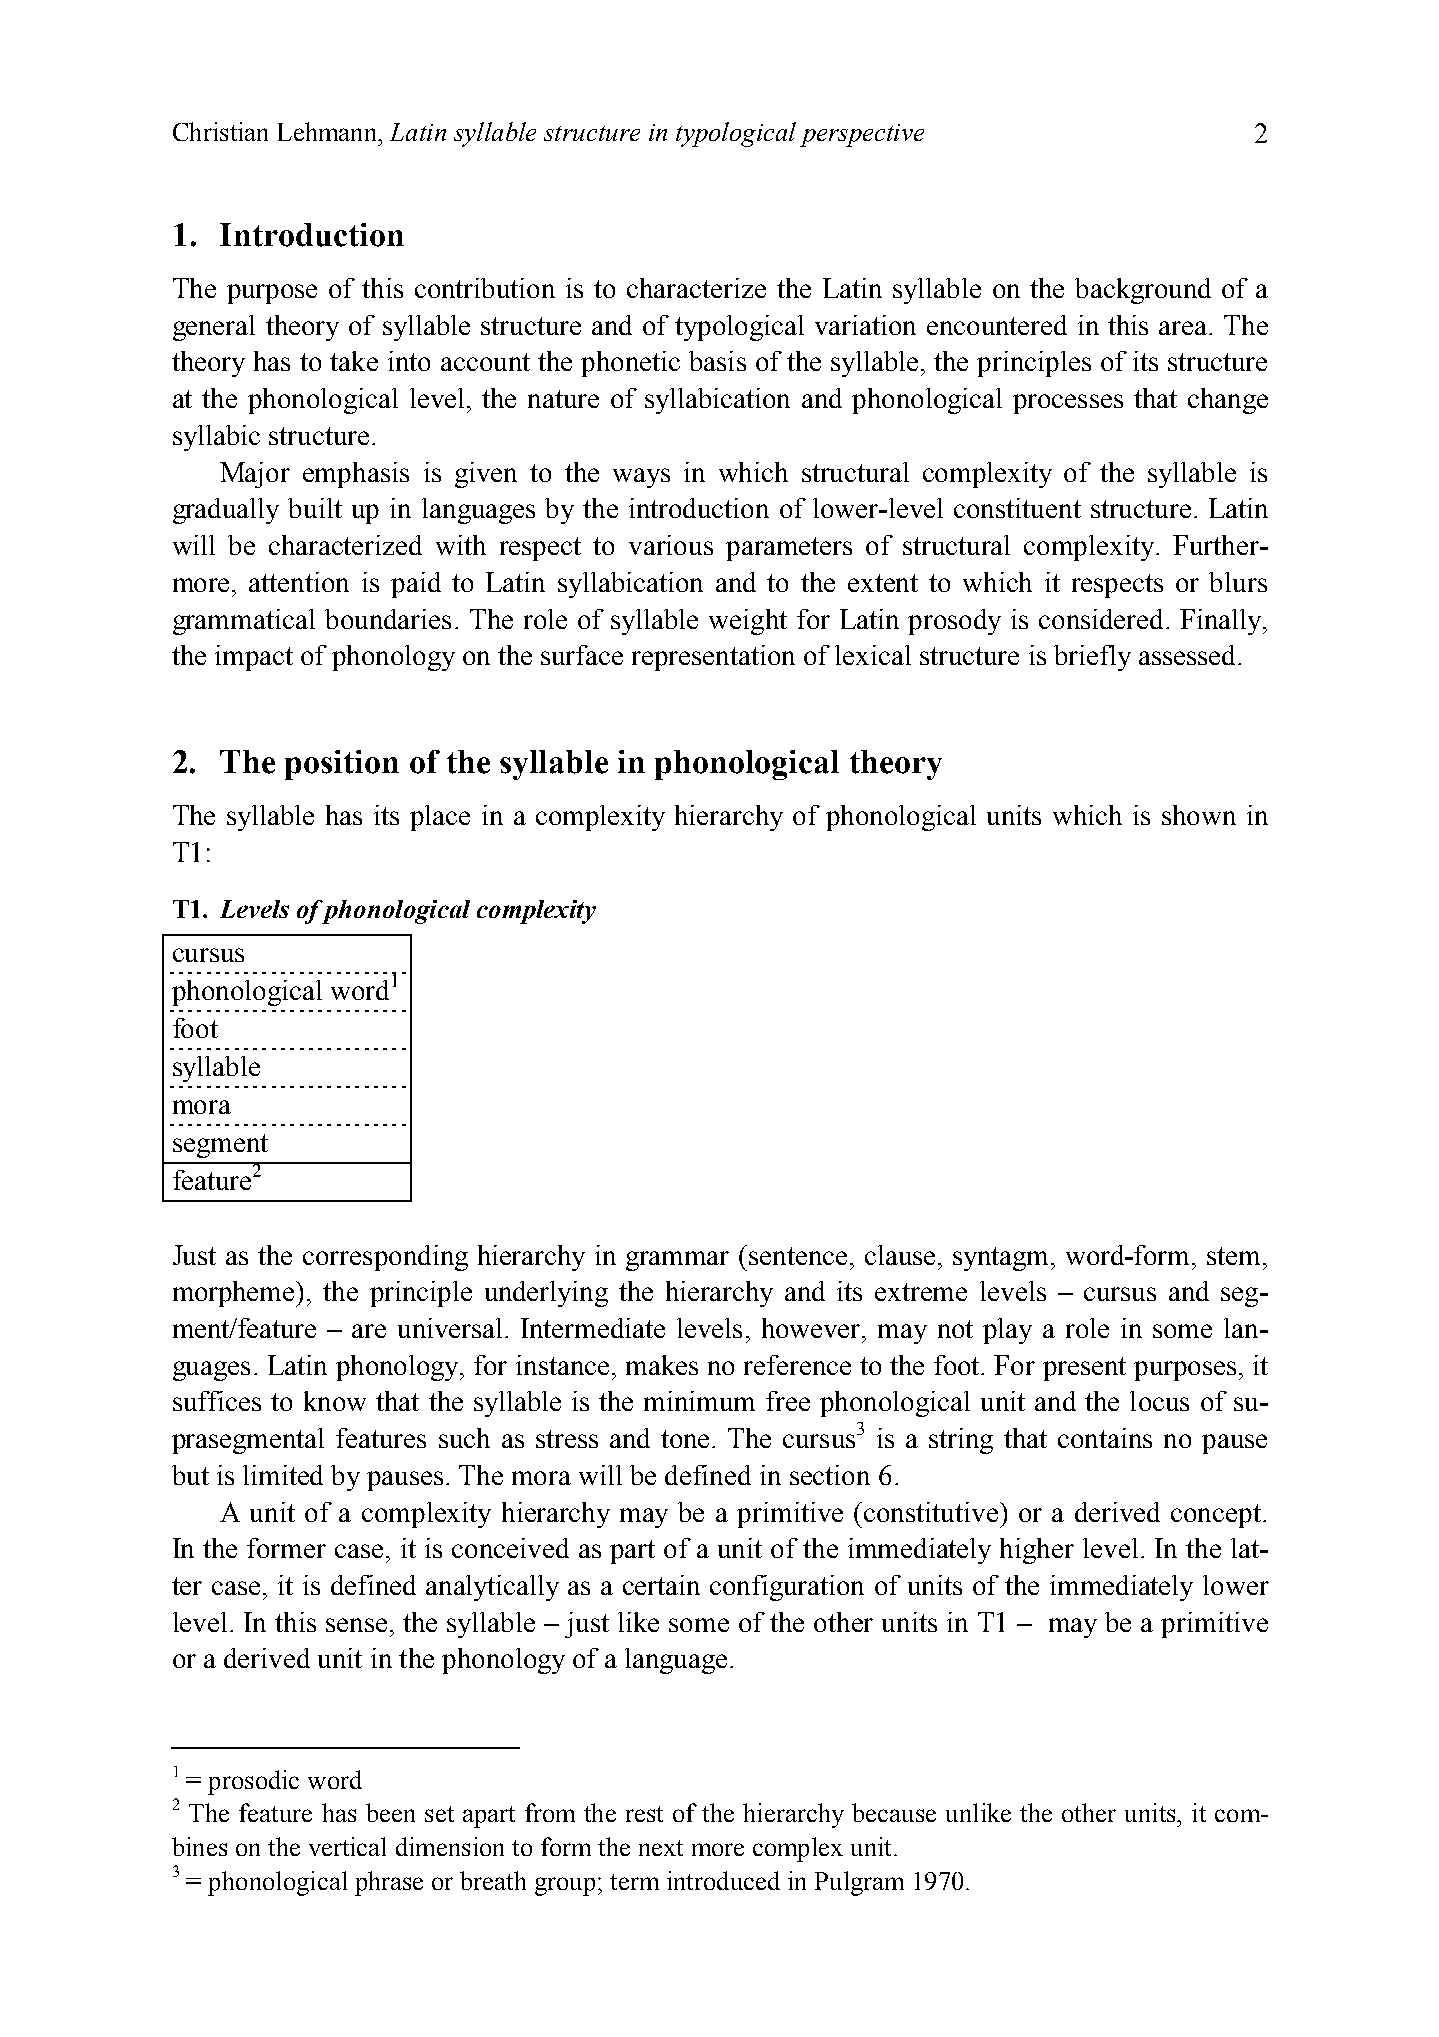 The image size is (1439, 2037). I want to click on perspective, so click(862, 135).
